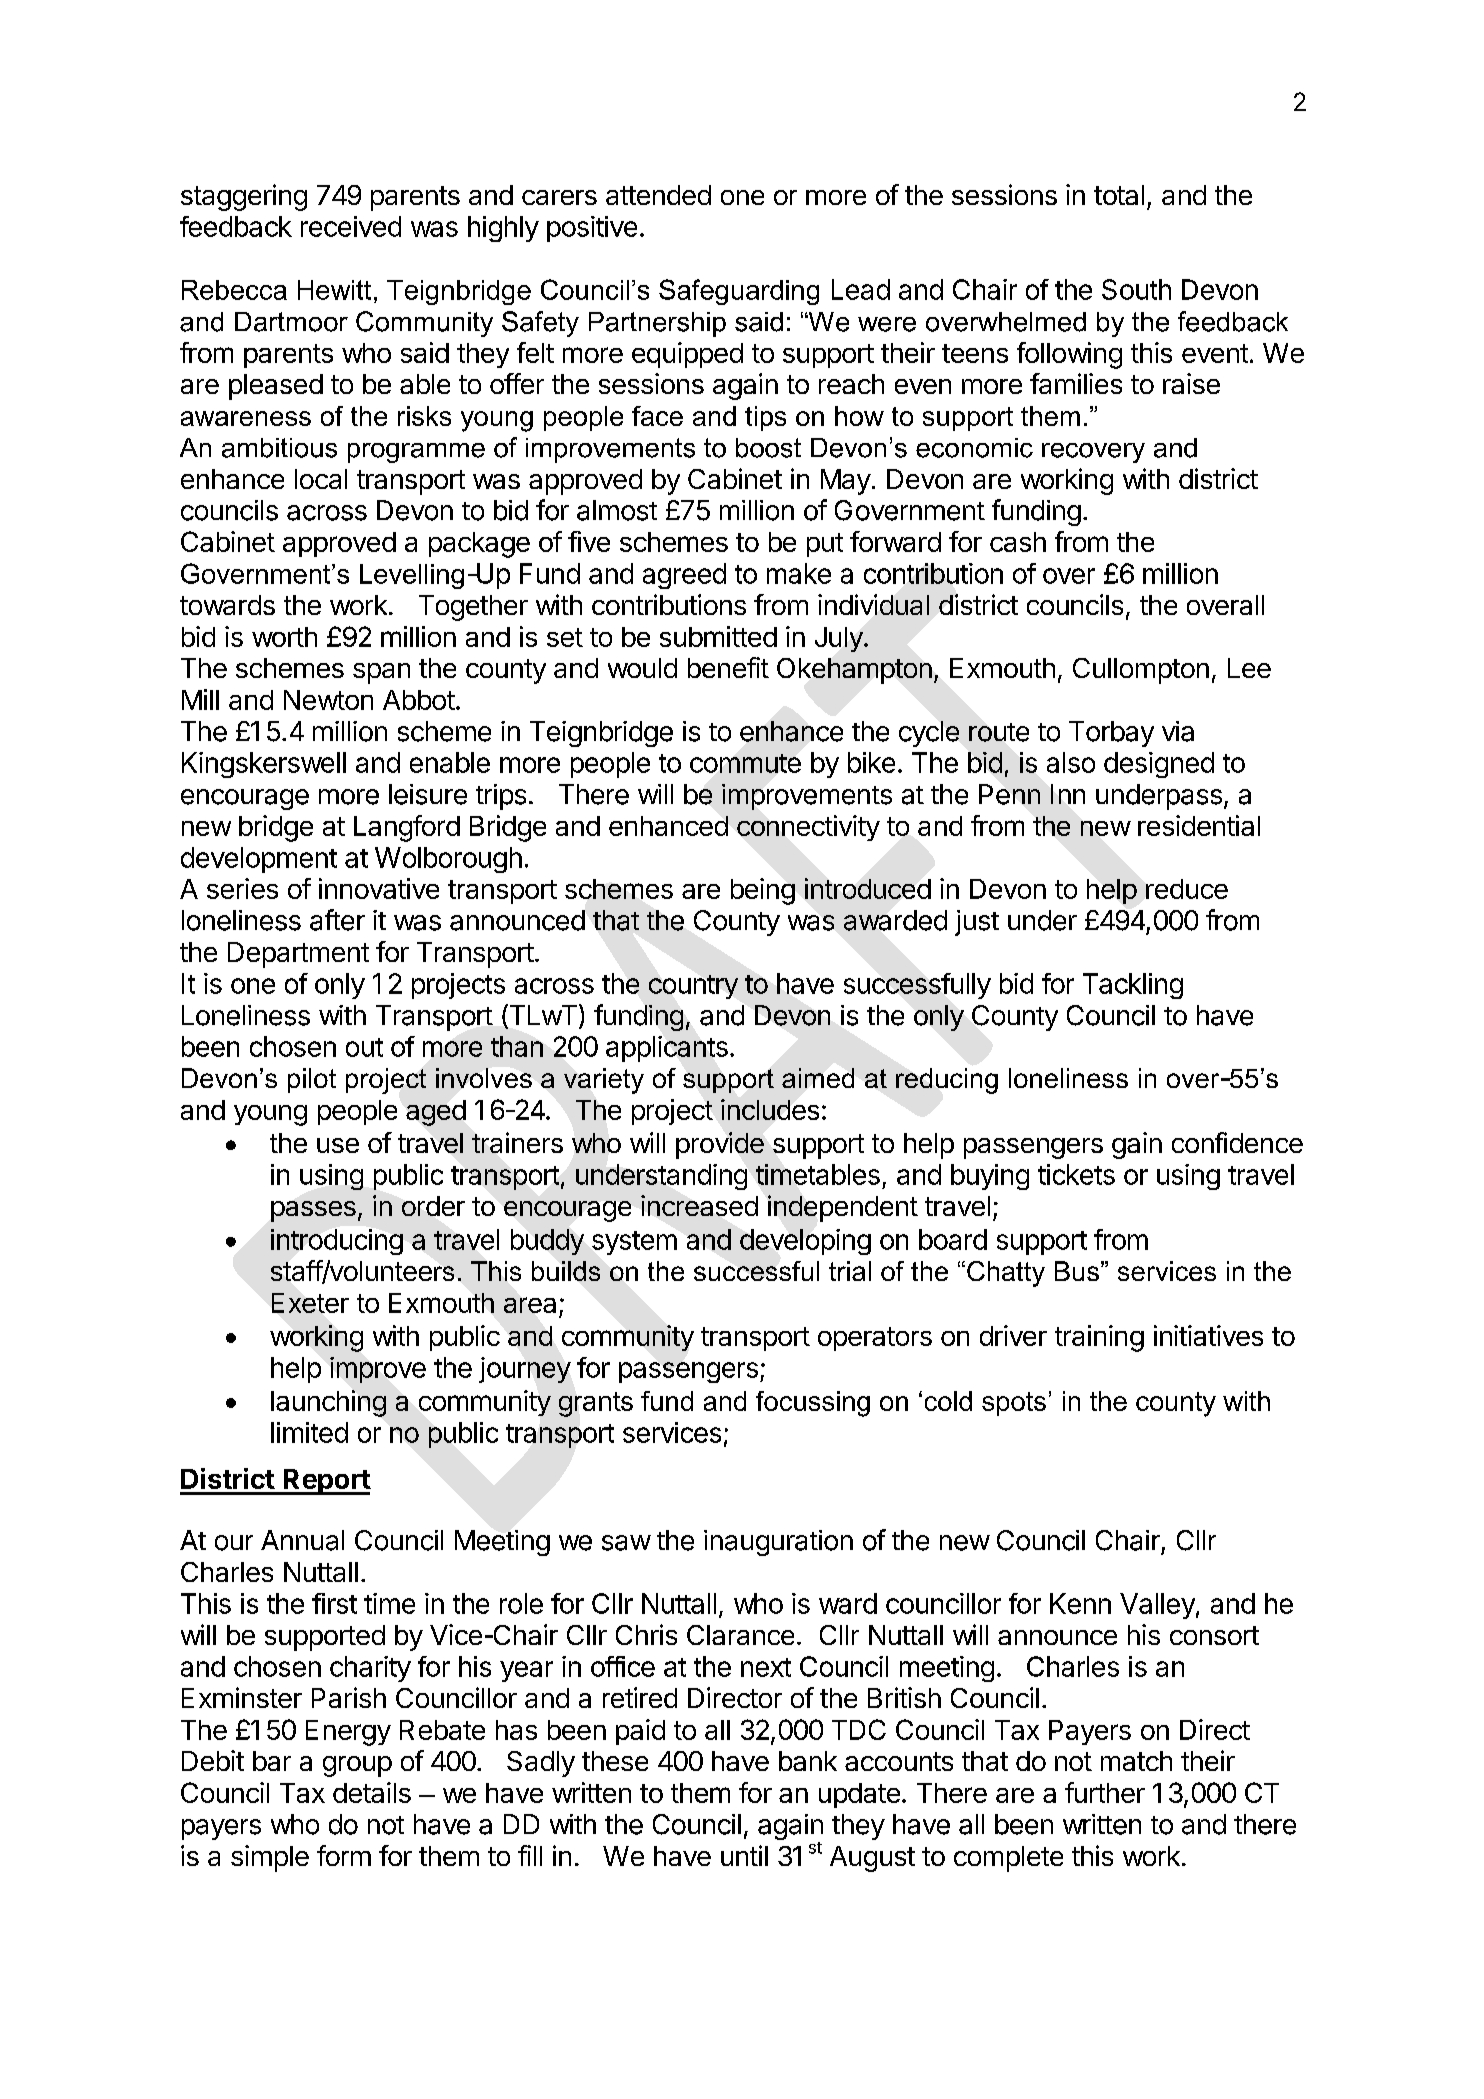 The height and width of the document is (2099, 1484). What do you see at coordinates (310, 1303) in the document?
I see `Exeter` at bounding box center [310, 1303].
